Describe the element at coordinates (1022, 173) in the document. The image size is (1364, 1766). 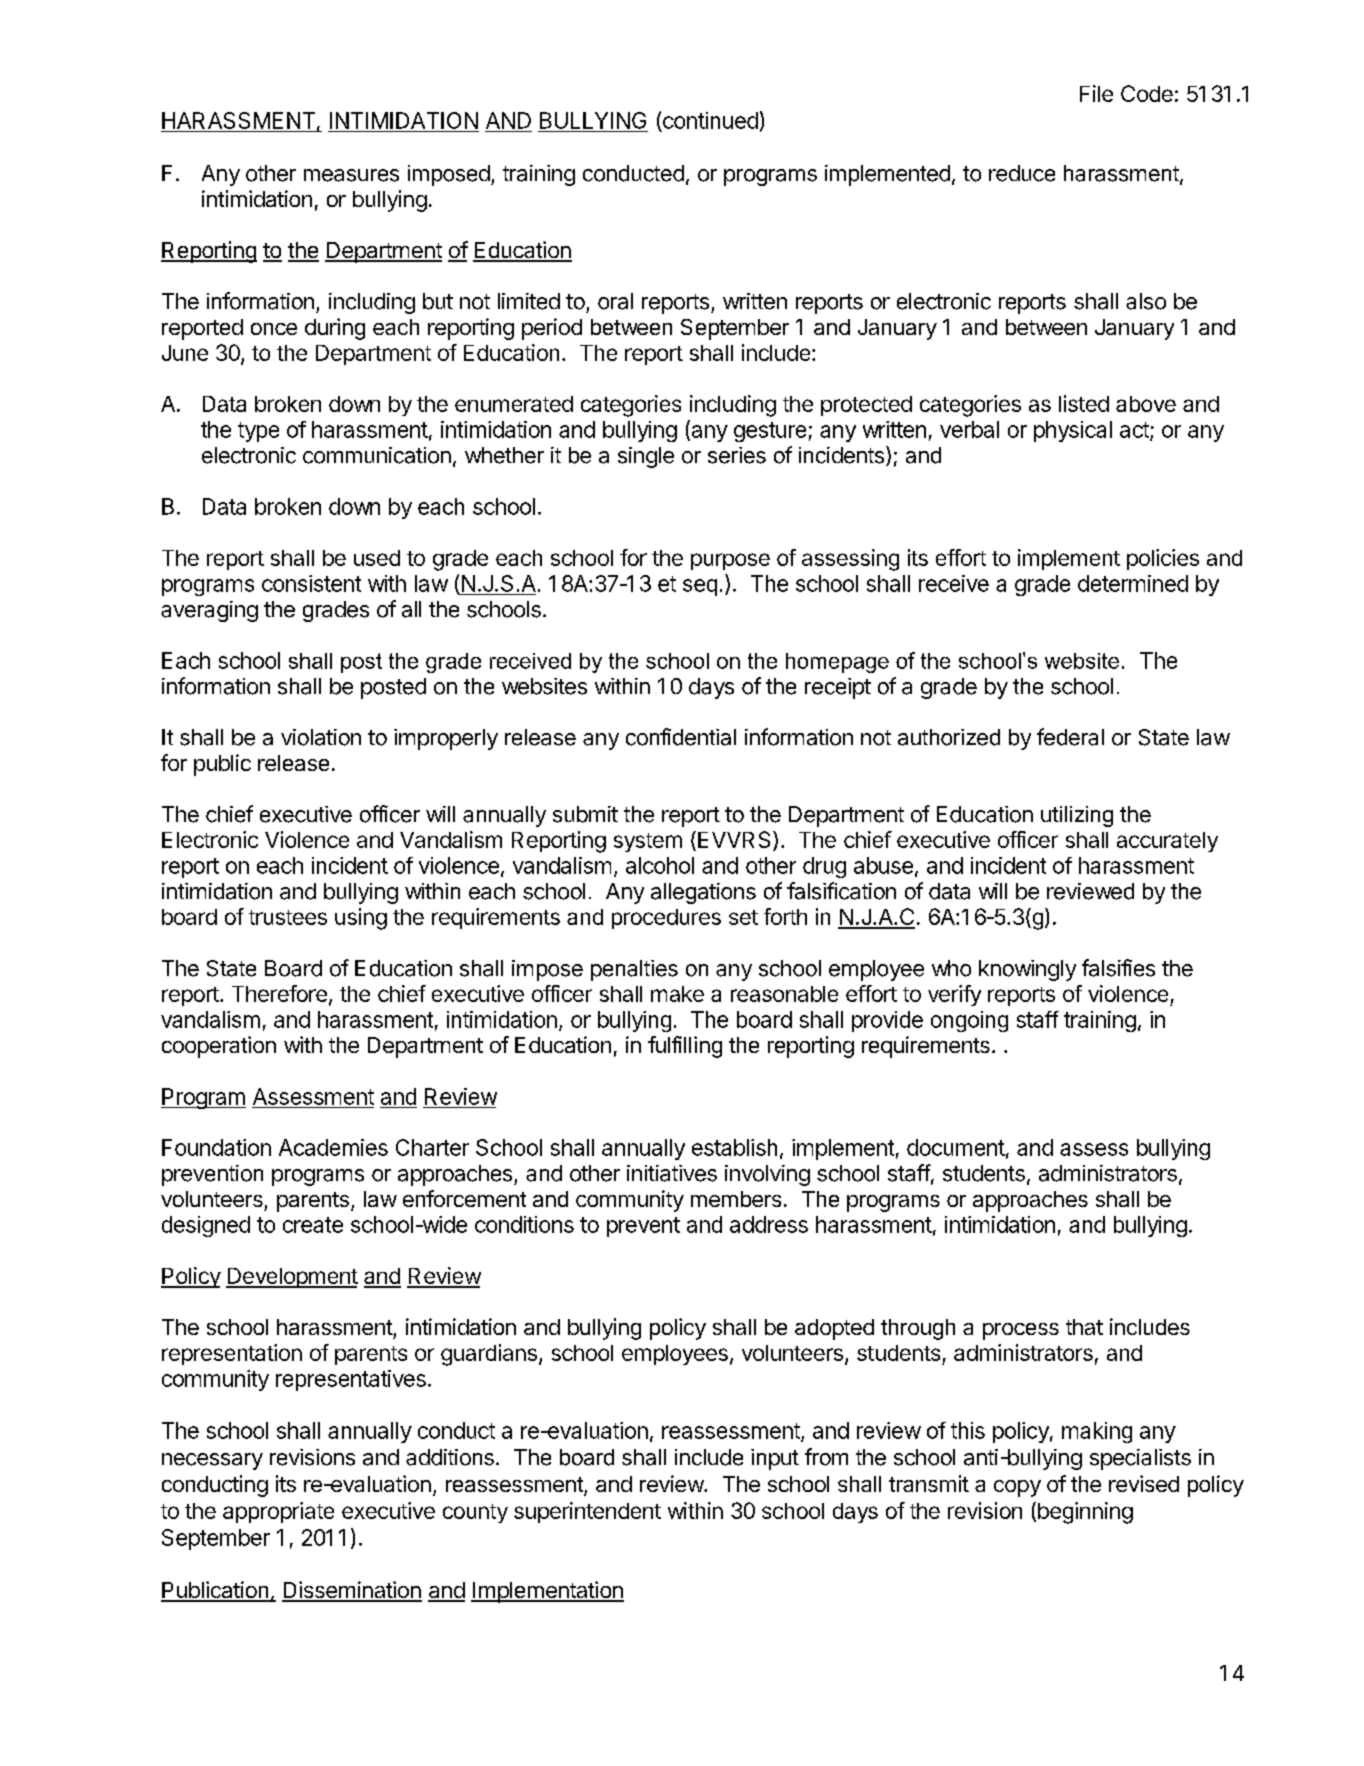
I see `reduce` at that location.
